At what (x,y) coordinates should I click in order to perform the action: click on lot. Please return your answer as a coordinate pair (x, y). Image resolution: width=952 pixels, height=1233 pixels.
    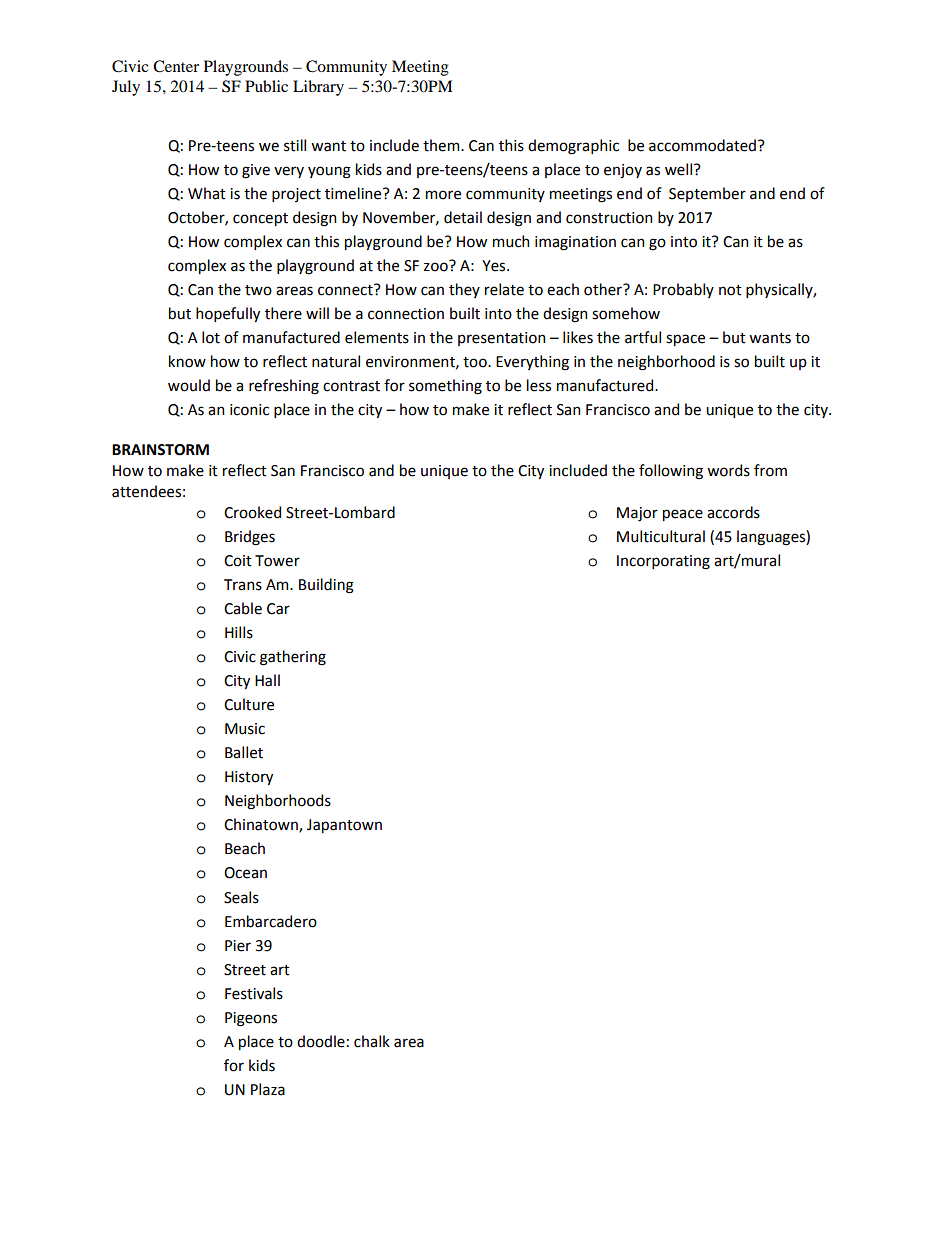
    Looking at the image, I should click on (211, 337).
